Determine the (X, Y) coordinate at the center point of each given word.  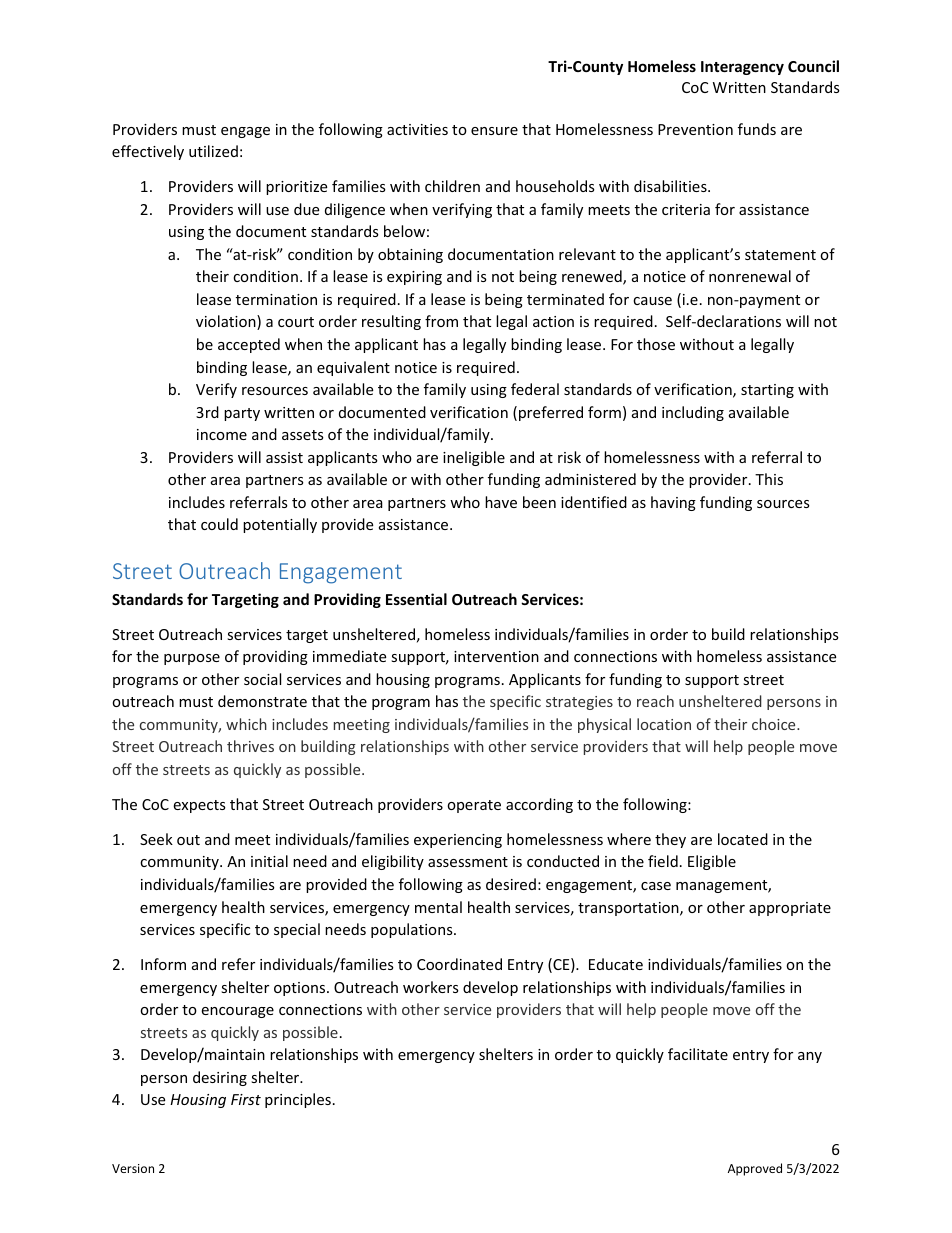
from (441, 321)
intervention (496, 656)
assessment (468, 862)
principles (298, 1100)
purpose (192, 659)
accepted (249, 345)
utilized (213, 151)
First (246, 1099)
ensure (494, 131)
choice (775, 724)
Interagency (742, 68)
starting (767, 391)
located (743, 839)
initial (269, 861)
